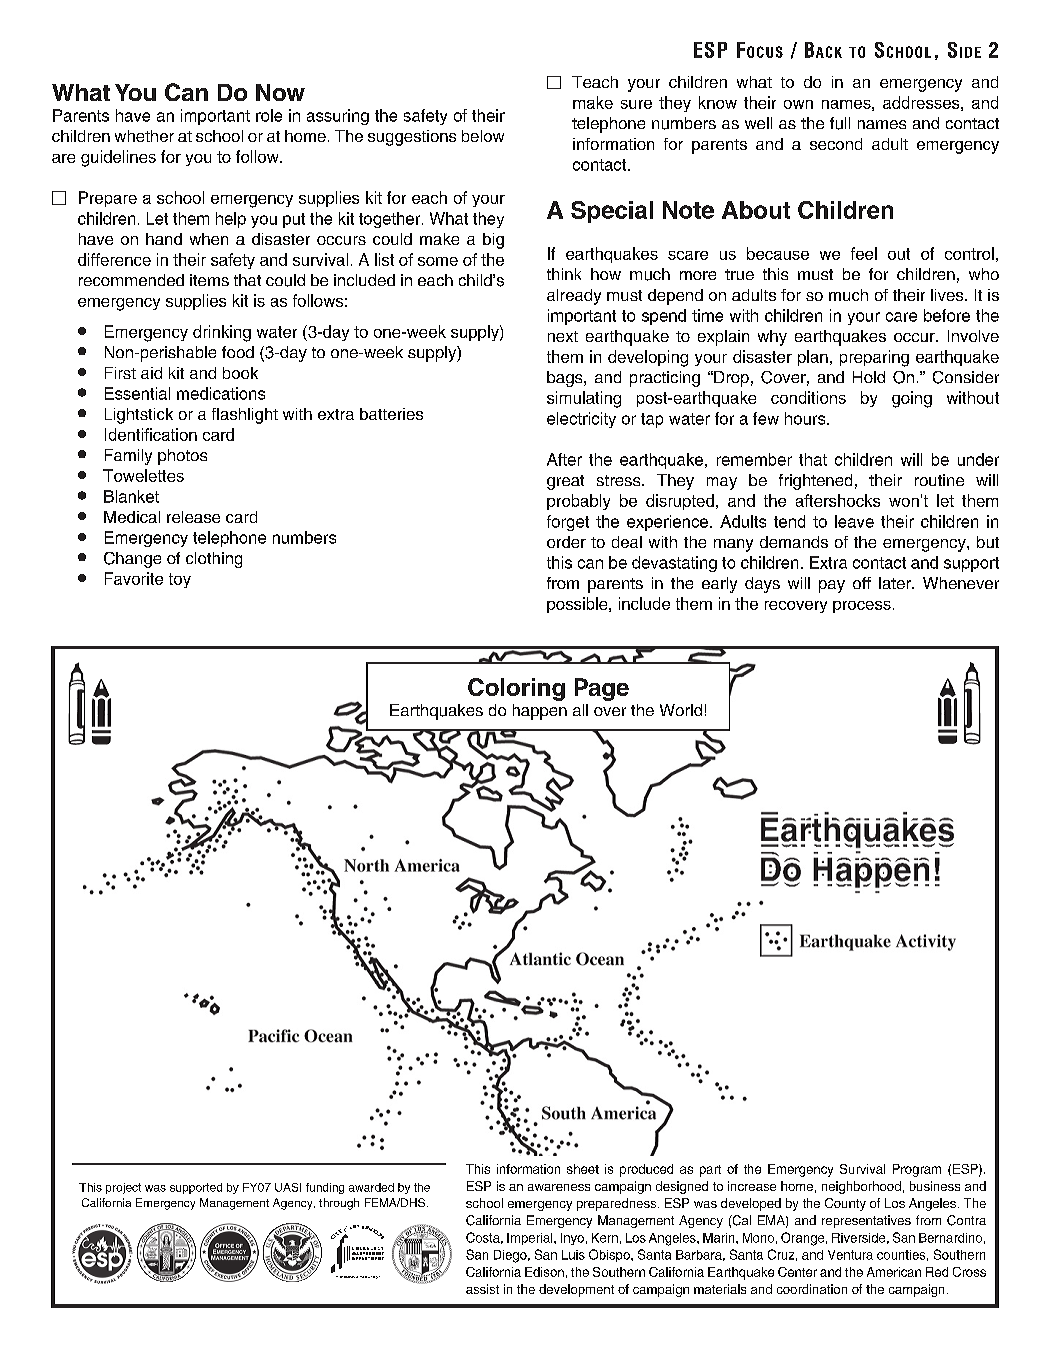  I want to click on Luis, so click(573, 1255).
